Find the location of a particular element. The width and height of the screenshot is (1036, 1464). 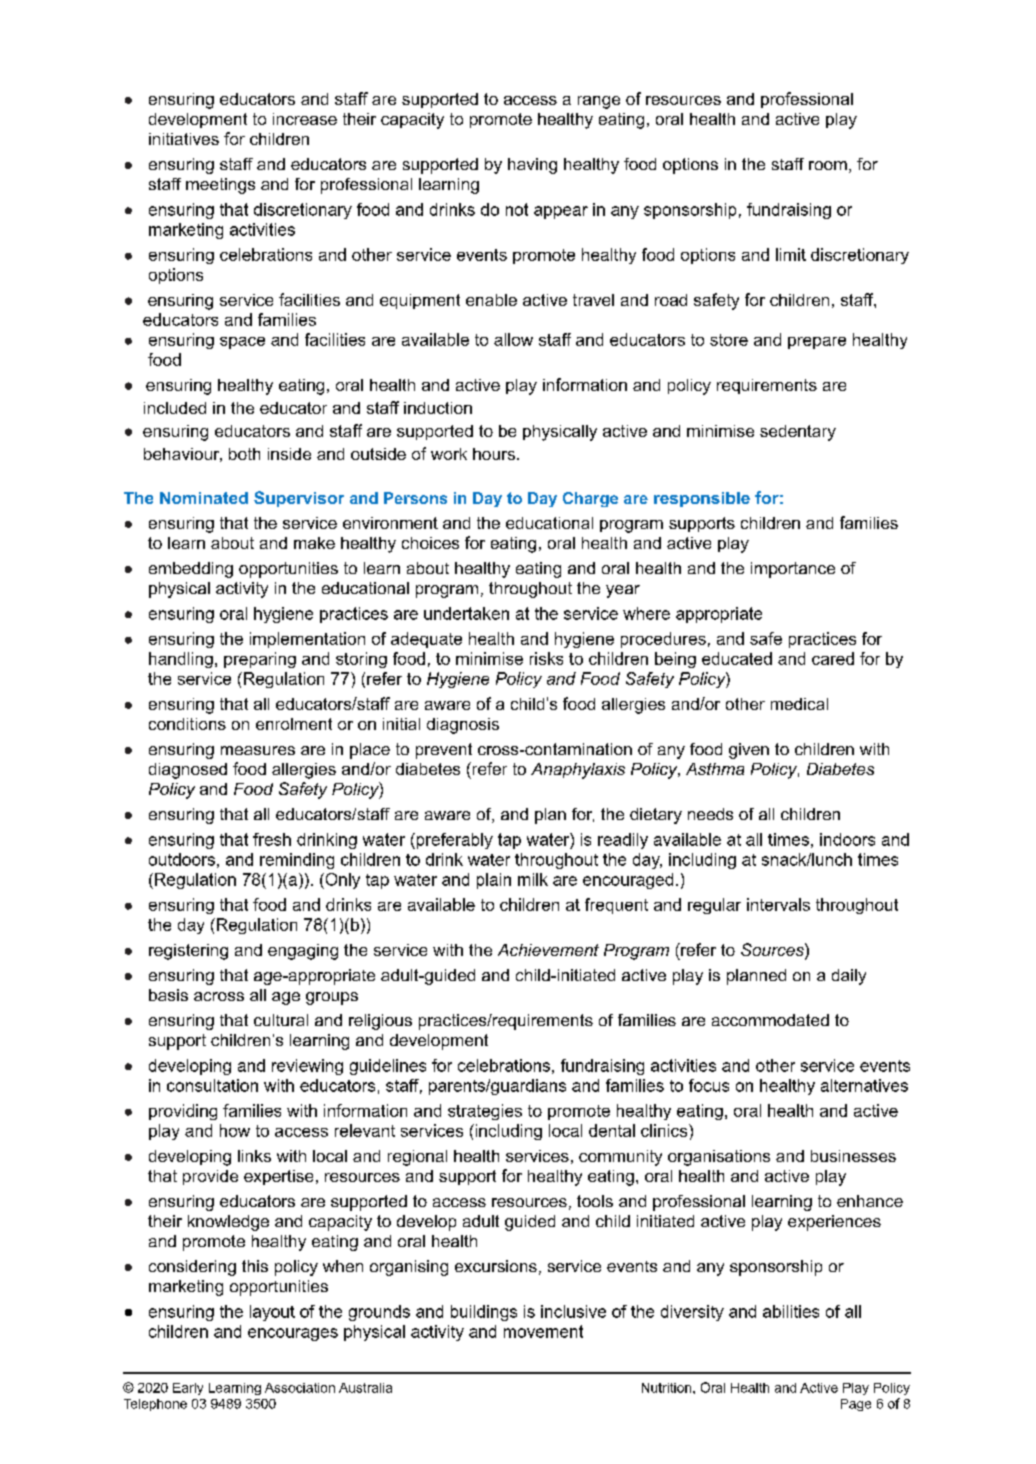

measures is located at coordinates (258, 750).
